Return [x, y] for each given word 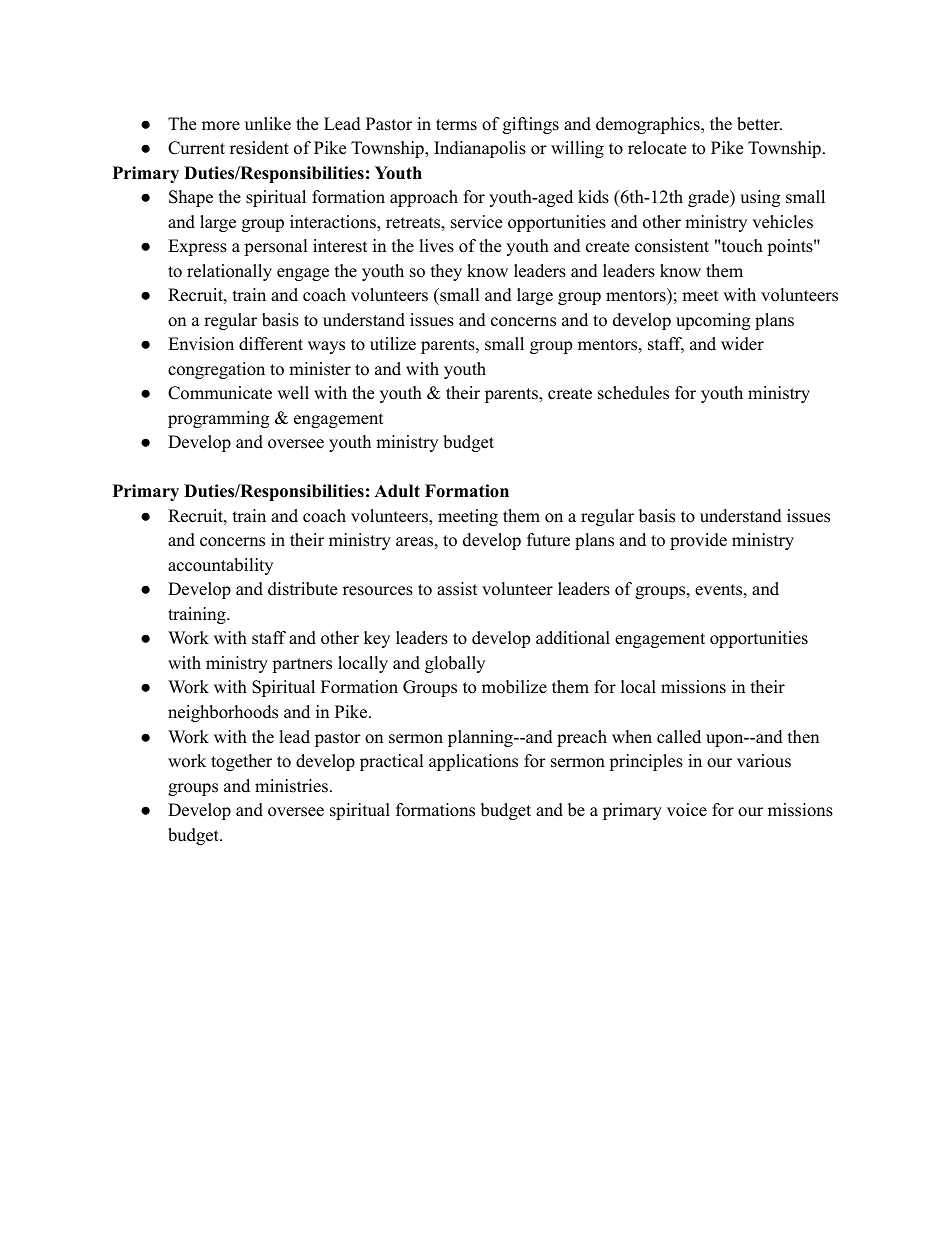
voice [687, 810]
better [759, 124]
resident [259, 148]
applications [473, 762]
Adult [397, 491]
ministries [291, 786]
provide [698, 541]
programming [218, 419]
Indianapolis [480, 149]
